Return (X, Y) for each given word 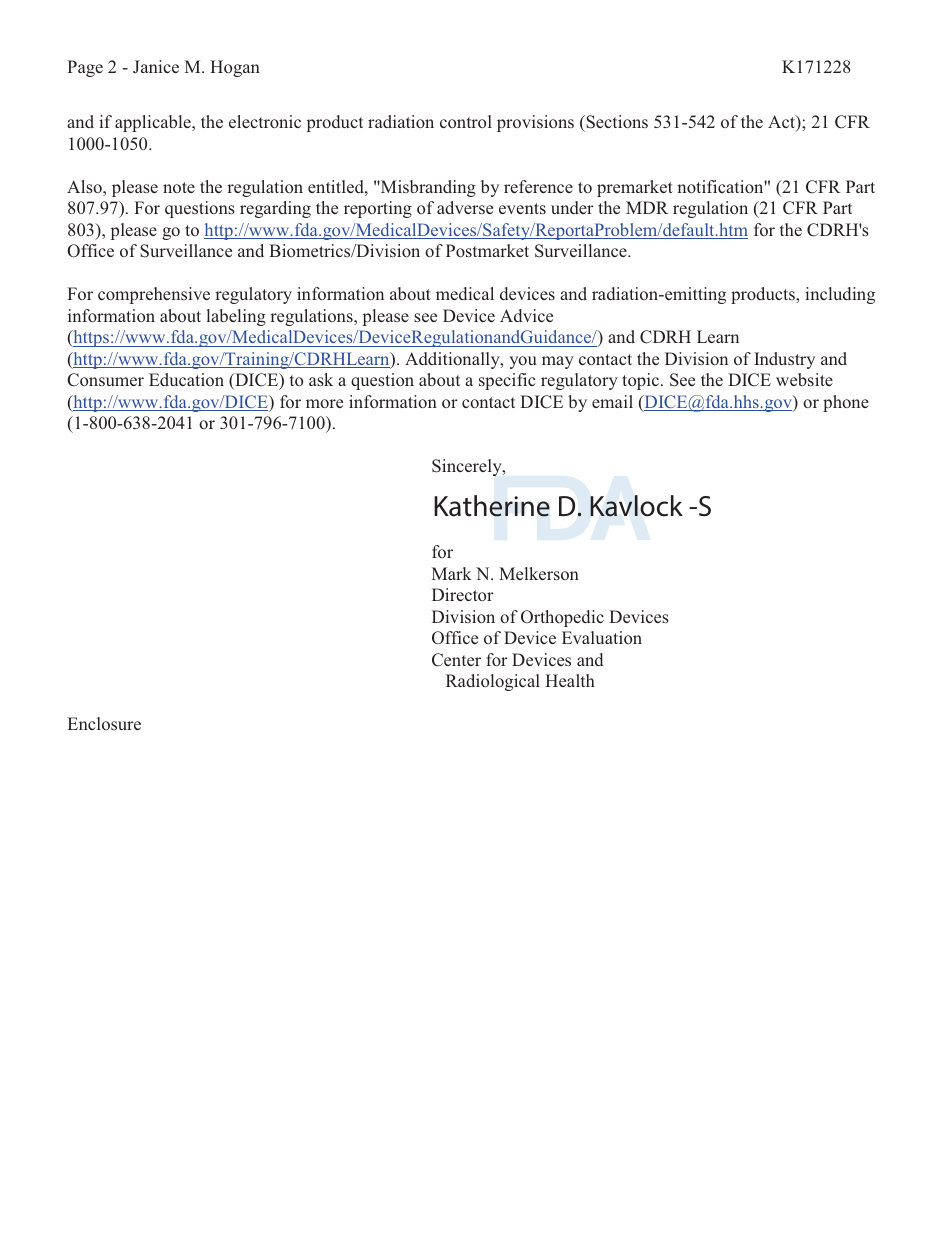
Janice (156, 66)
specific (507, 381)
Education (186, 379)
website (804, 379)
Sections (616, 123)
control (466, 121)
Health (570, 680)
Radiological (493, 682)
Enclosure (104, 723)
